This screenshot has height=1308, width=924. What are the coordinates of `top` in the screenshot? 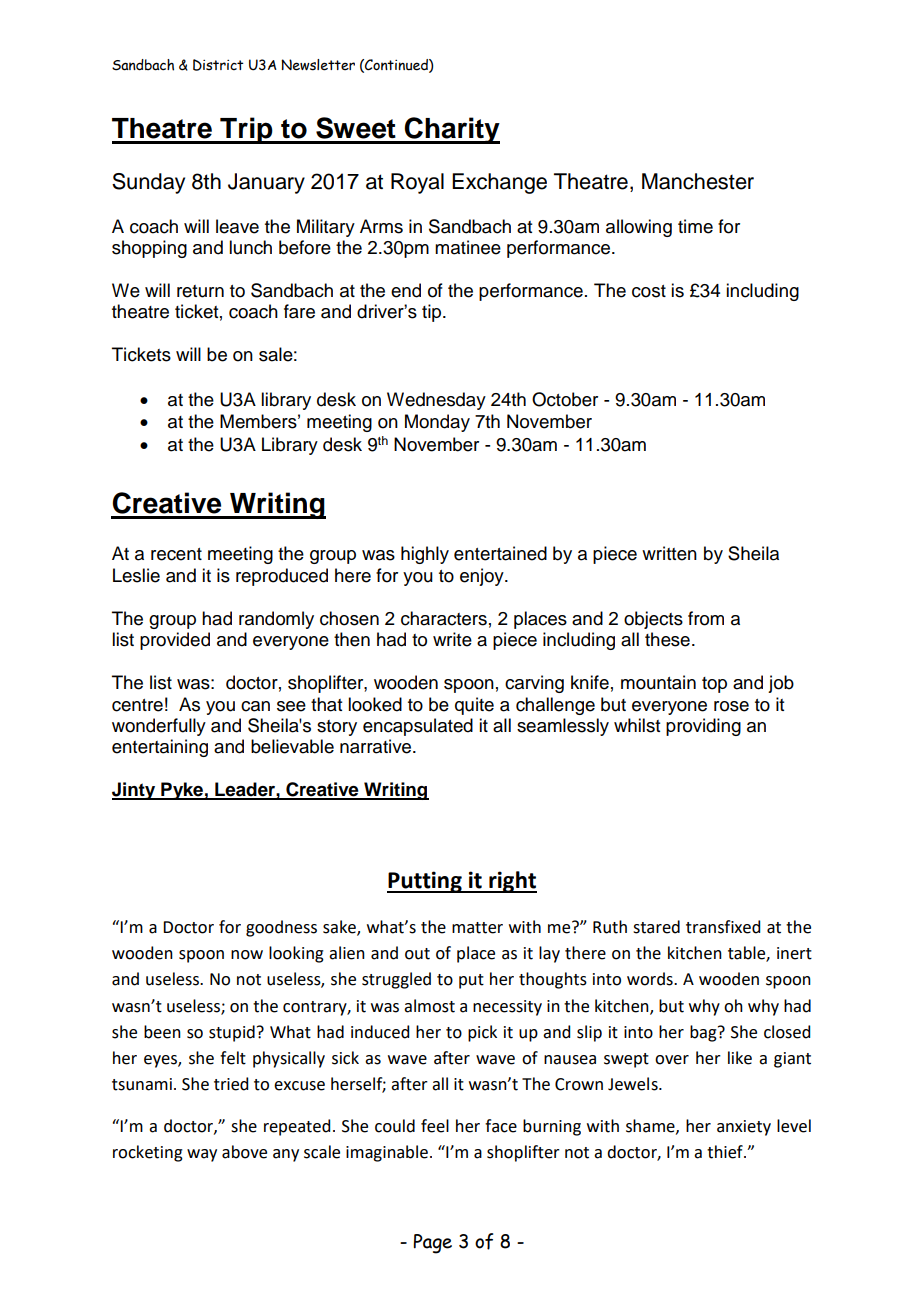 It's located at (714, 685).
